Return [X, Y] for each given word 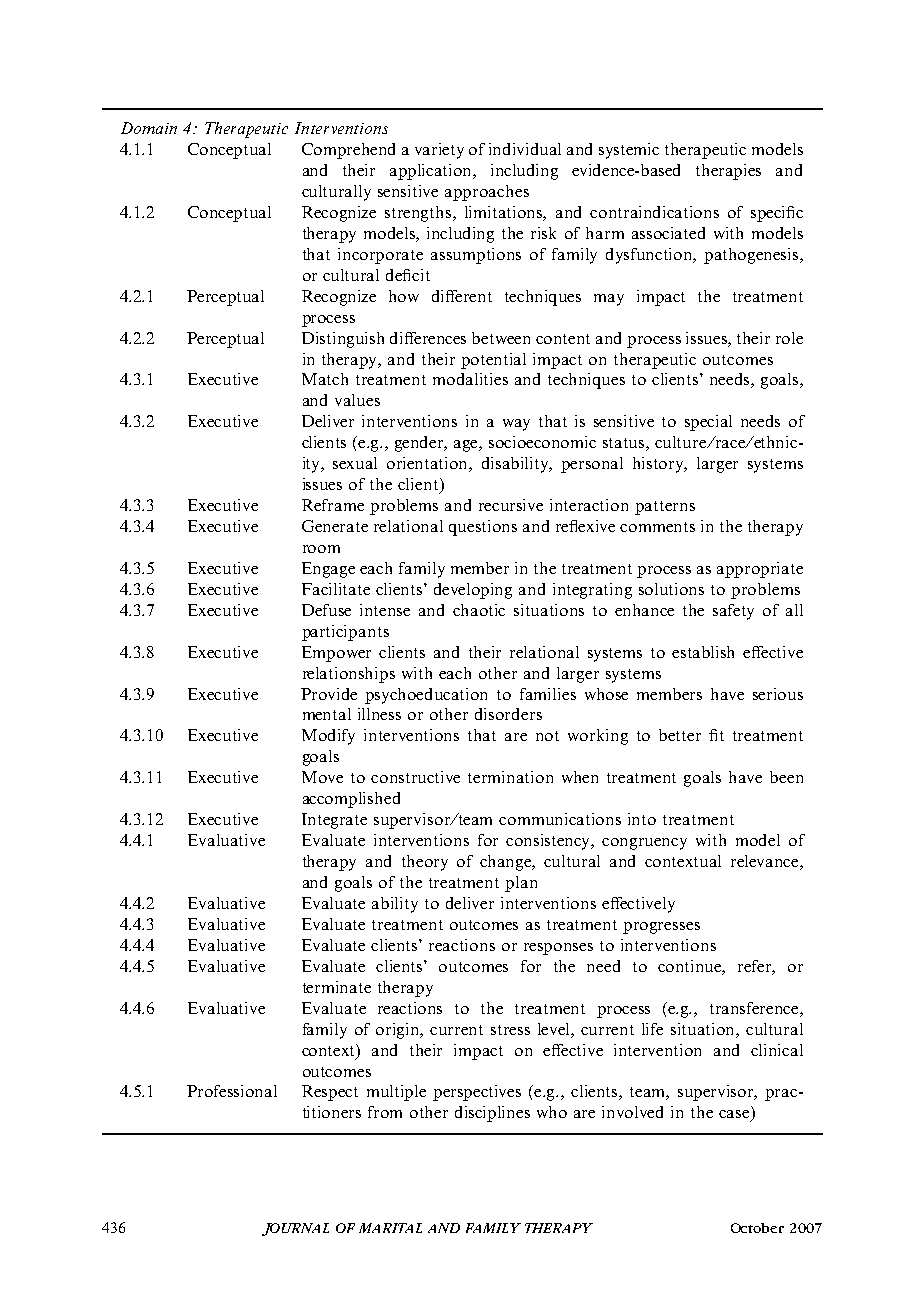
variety [439, 151]
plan [521, 884]
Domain [149, 128]
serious [778, 694]
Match [325, 379]
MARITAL [390, 1228]
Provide [329, 694]
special [708, 423]
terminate [337, 987]
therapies [728, 172]
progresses [661, 928]
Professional [232, 1091]
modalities [470, 379]
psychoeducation [426, 696]
